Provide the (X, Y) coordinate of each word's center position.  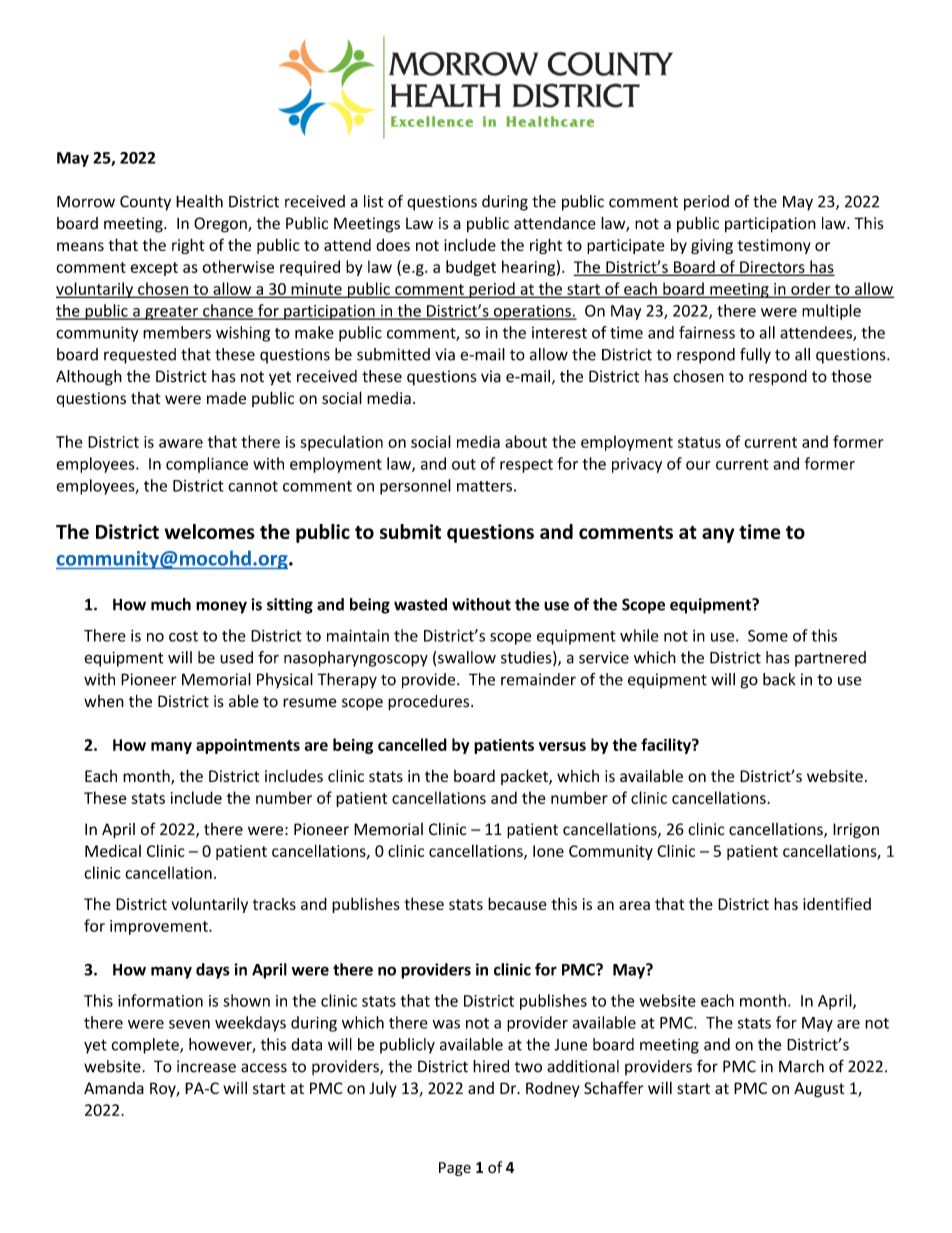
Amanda (114, 1088)
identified (837, 903)
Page (455, 1169)
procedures (430, 703)
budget (471, 268)
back (779, 679)
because (517, 903)
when (104, 701)
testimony (774, 246)
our (698, 465)
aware (181, 443)
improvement (160, 927)
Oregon (221, 225)
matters (484, 486)
